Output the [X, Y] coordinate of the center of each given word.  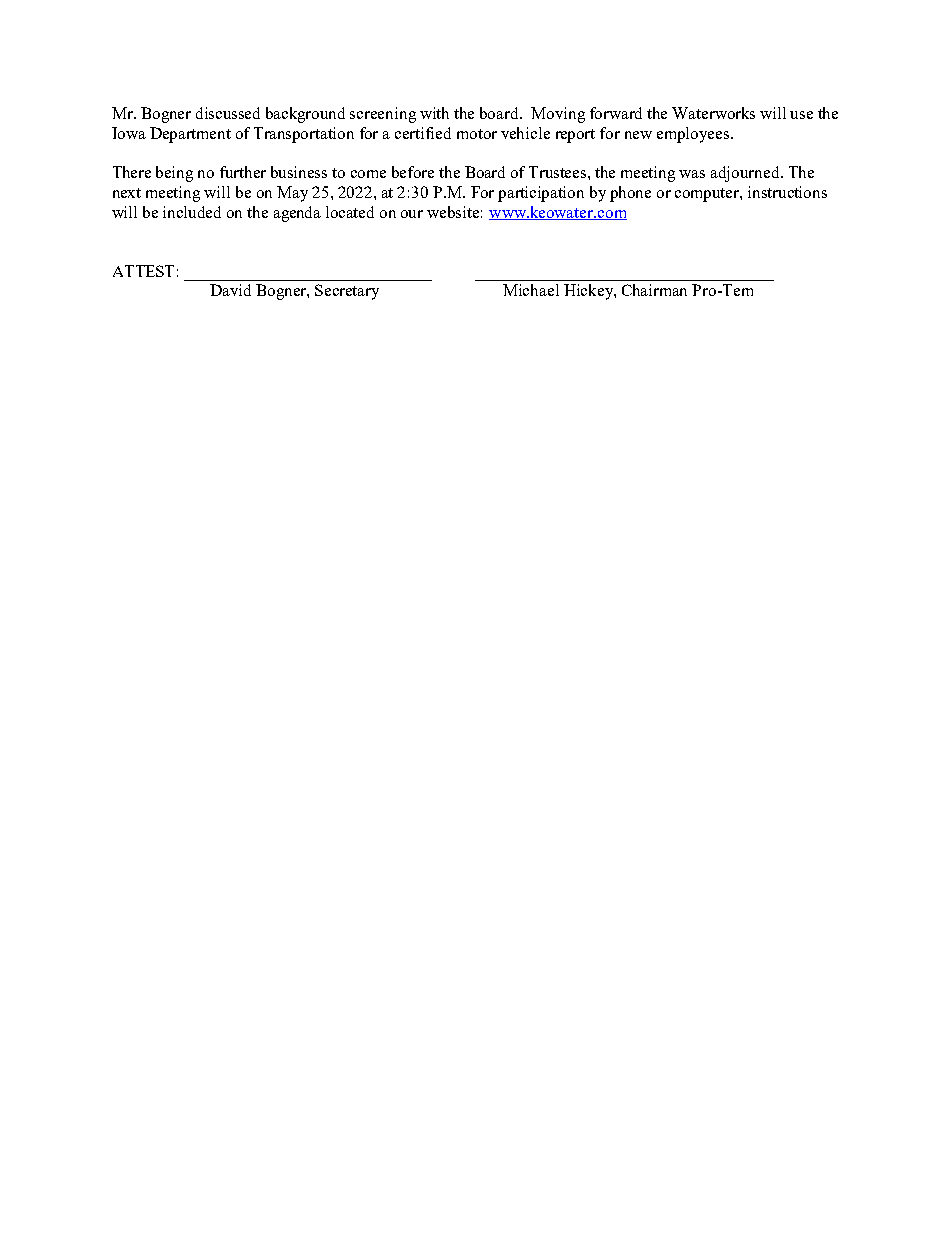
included [192, 212]
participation [541, 194]
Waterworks [713, 113]
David [230, 290]
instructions [787, 192]
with [434, 113]
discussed [228, 113]
